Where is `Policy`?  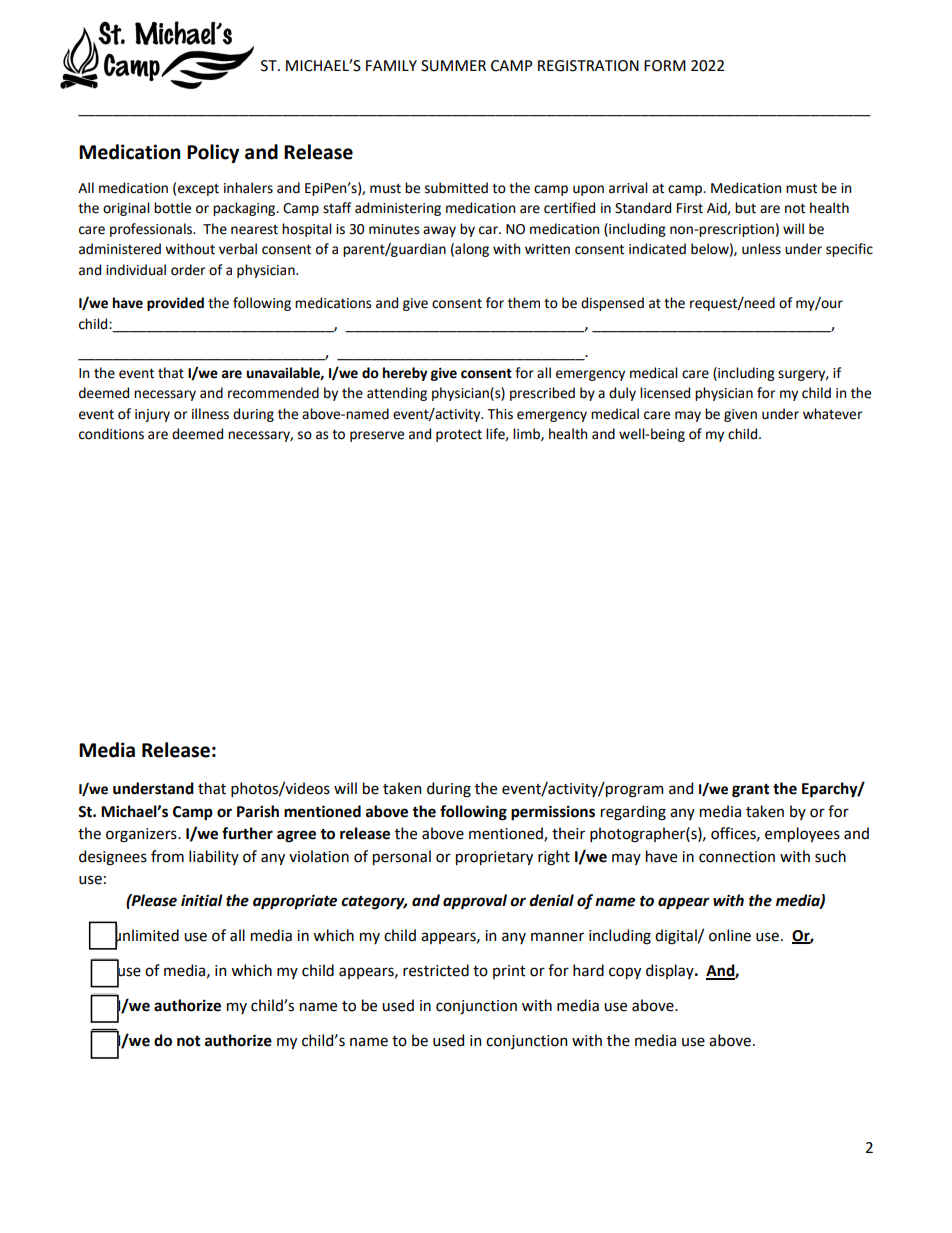
Policy is located at coordinates (213, 153).
